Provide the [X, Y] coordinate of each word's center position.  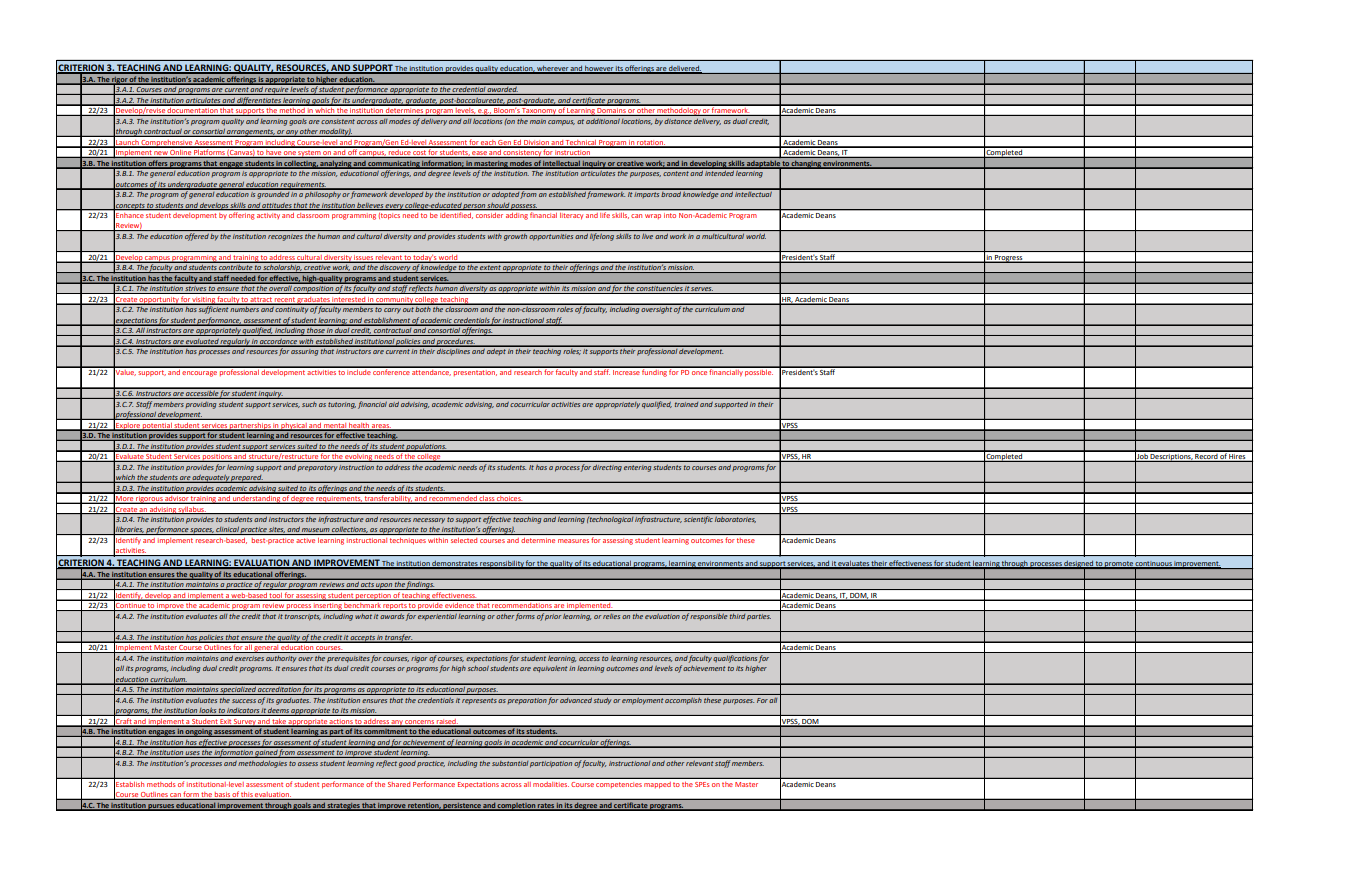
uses [192, 754]
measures [573, 541]
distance [678, 121]
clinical [227, 530]
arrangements [251, 133]
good [407, 764]
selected [464, 540]
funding [655, 372]
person [474, 207]
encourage [199, 374]
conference [392, 371]
